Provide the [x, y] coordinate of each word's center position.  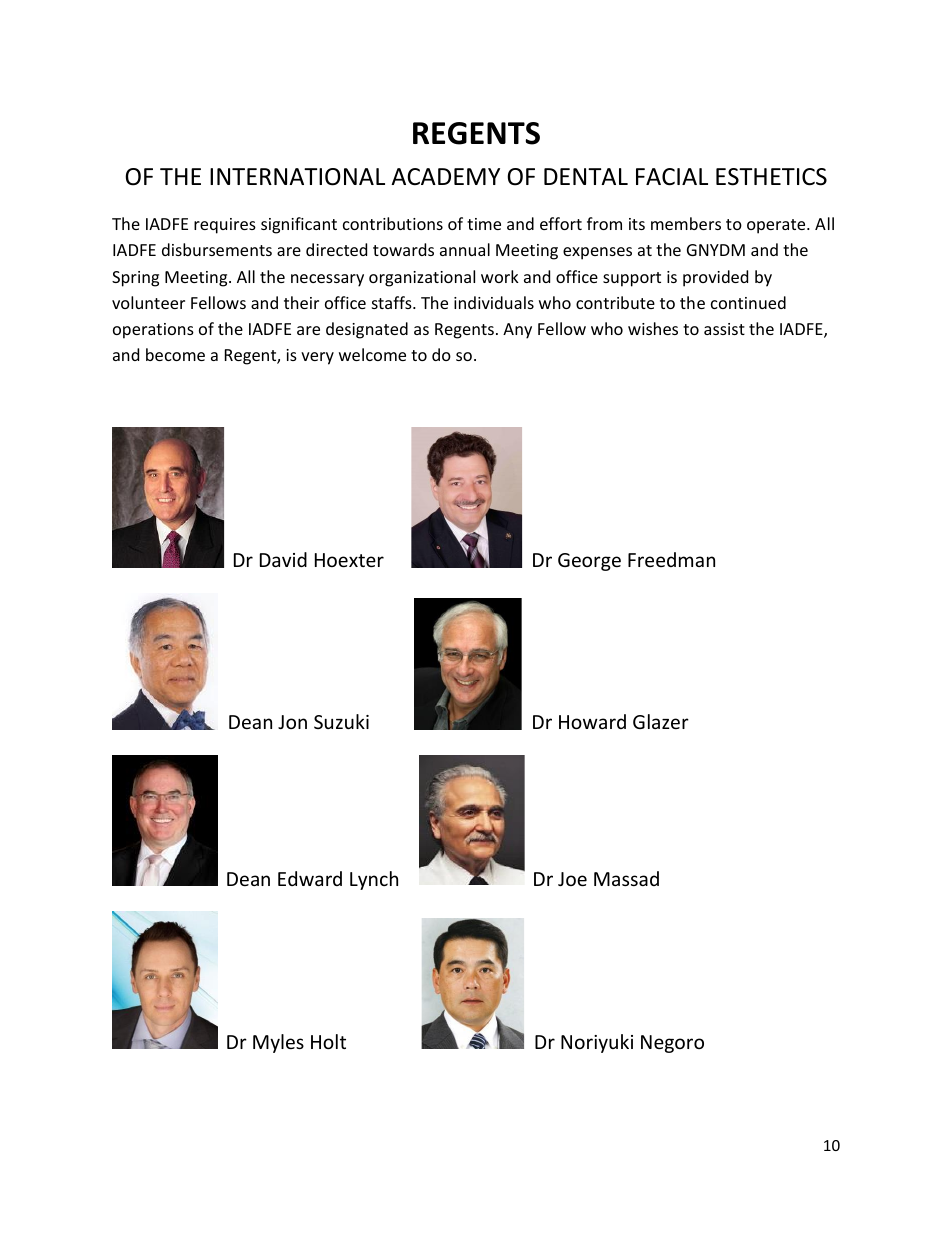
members [686, 223]
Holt [328, 1041]
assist [724, 329]
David [283, 559]
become [175, 354]
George [589, 562]
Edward [310, 878]
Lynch [374, 880]
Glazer [661, 721]
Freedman [671, 559]
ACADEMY [445, 176]
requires [225, 226]
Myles [278, 1043]
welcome [372, 354]
